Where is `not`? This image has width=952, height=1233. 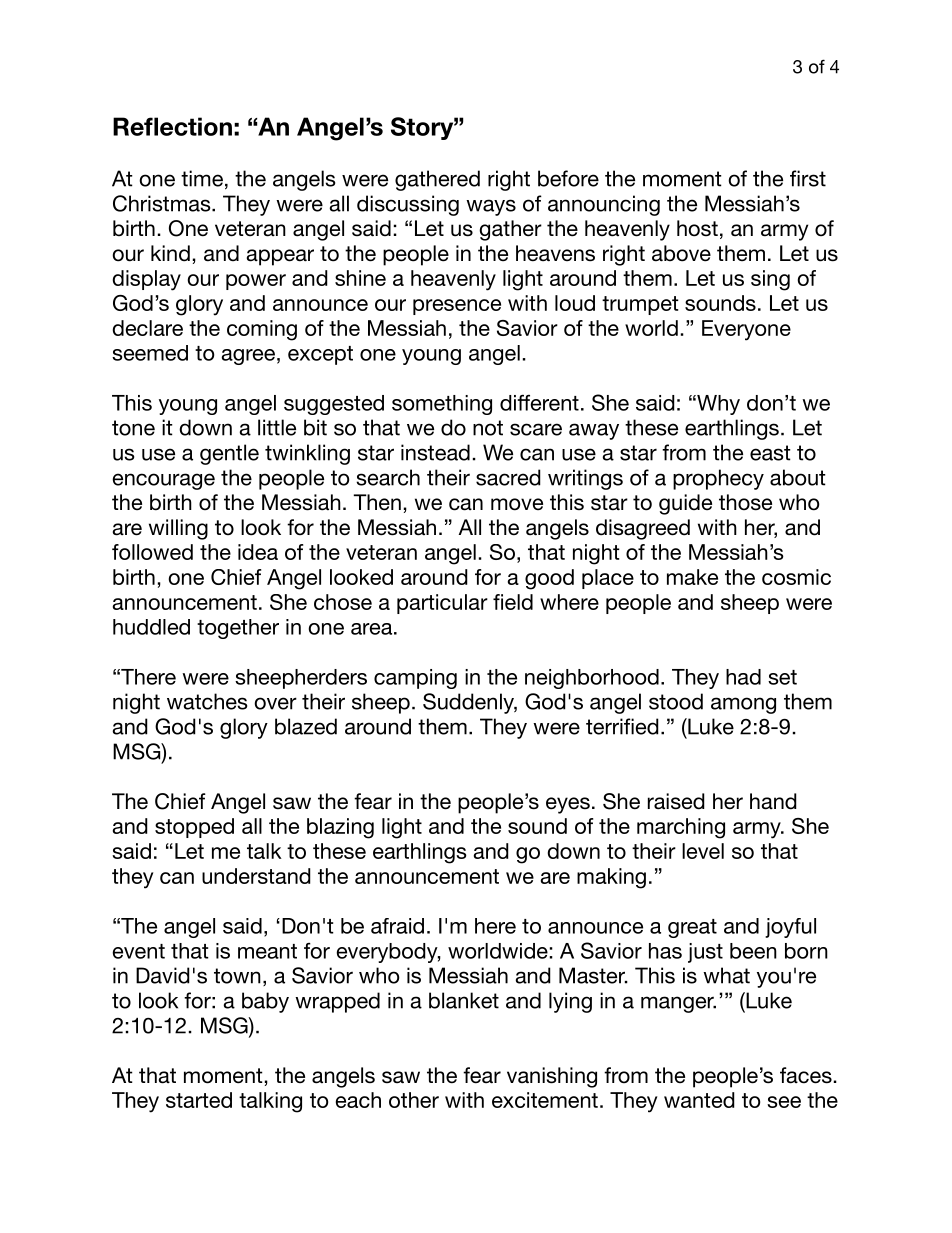
not is located at coordinates (488, 428).
